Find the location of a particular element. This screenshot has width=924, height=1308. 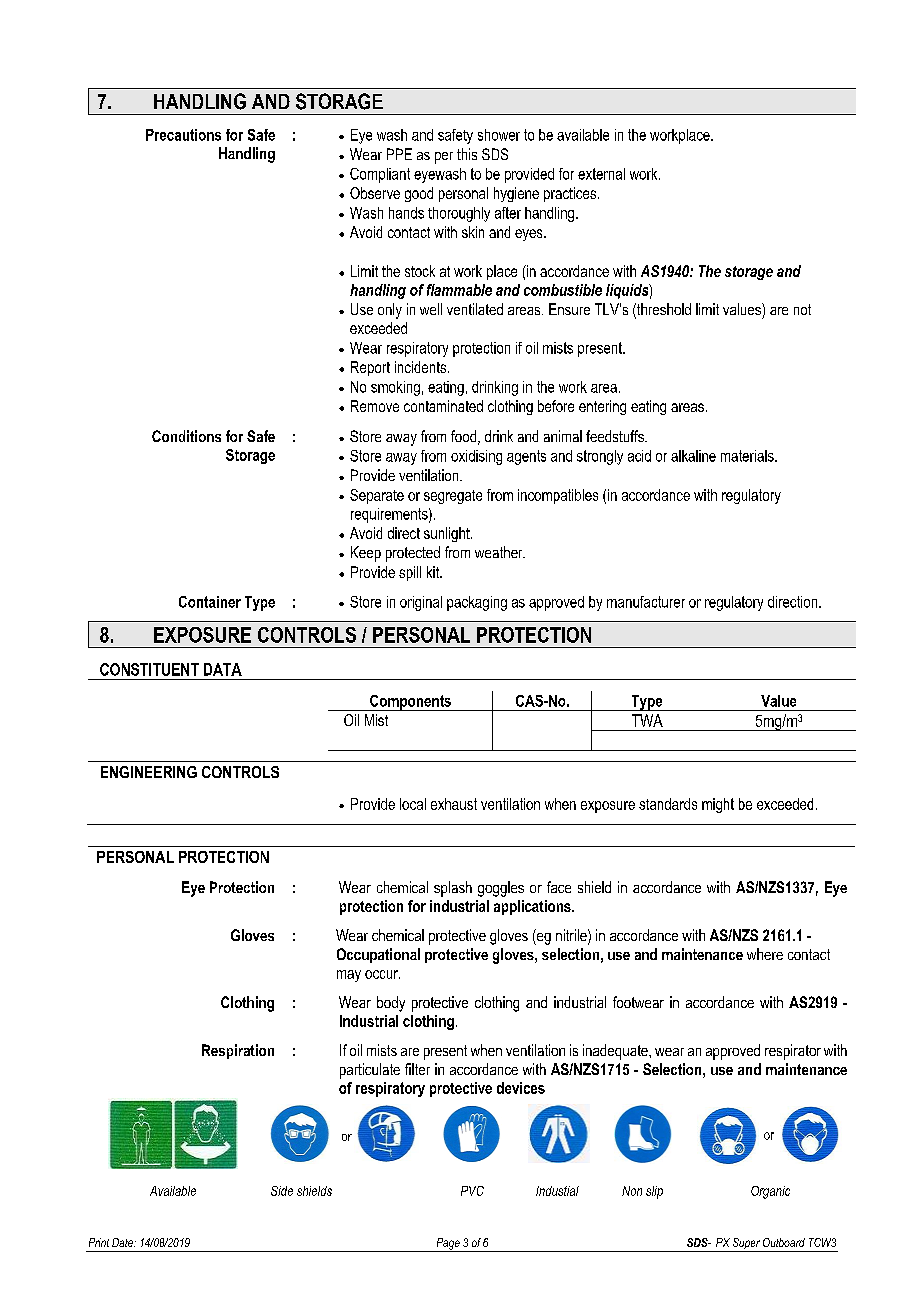

Respiration is located at coordinates (238, 1051).
